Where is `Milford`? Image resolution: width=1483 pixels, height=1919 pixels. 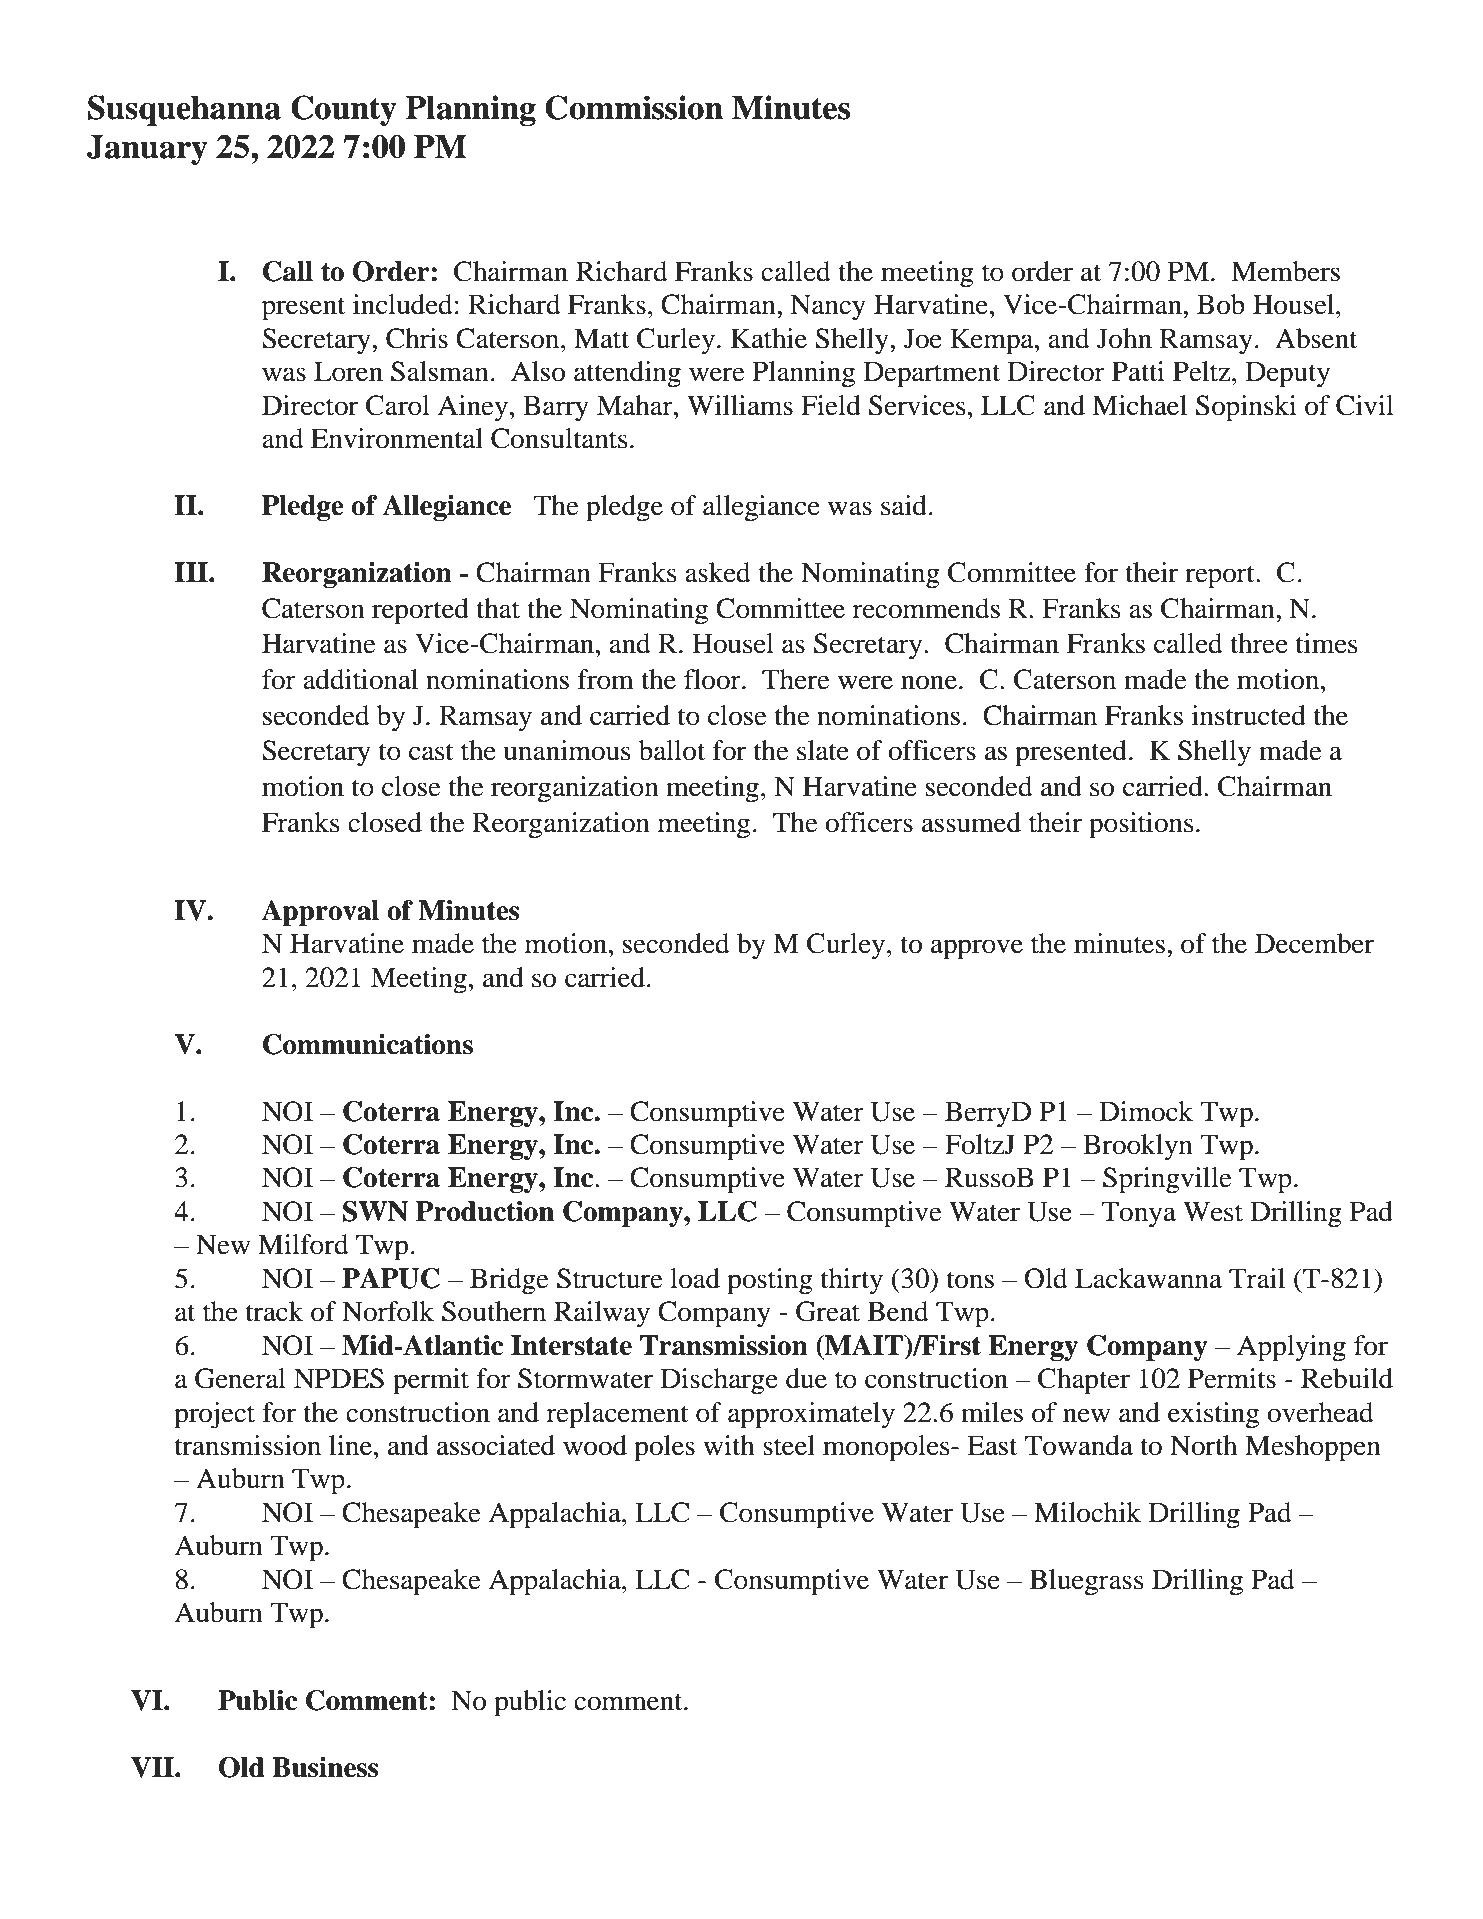 Milford is located at coordinates (303, 1244).
